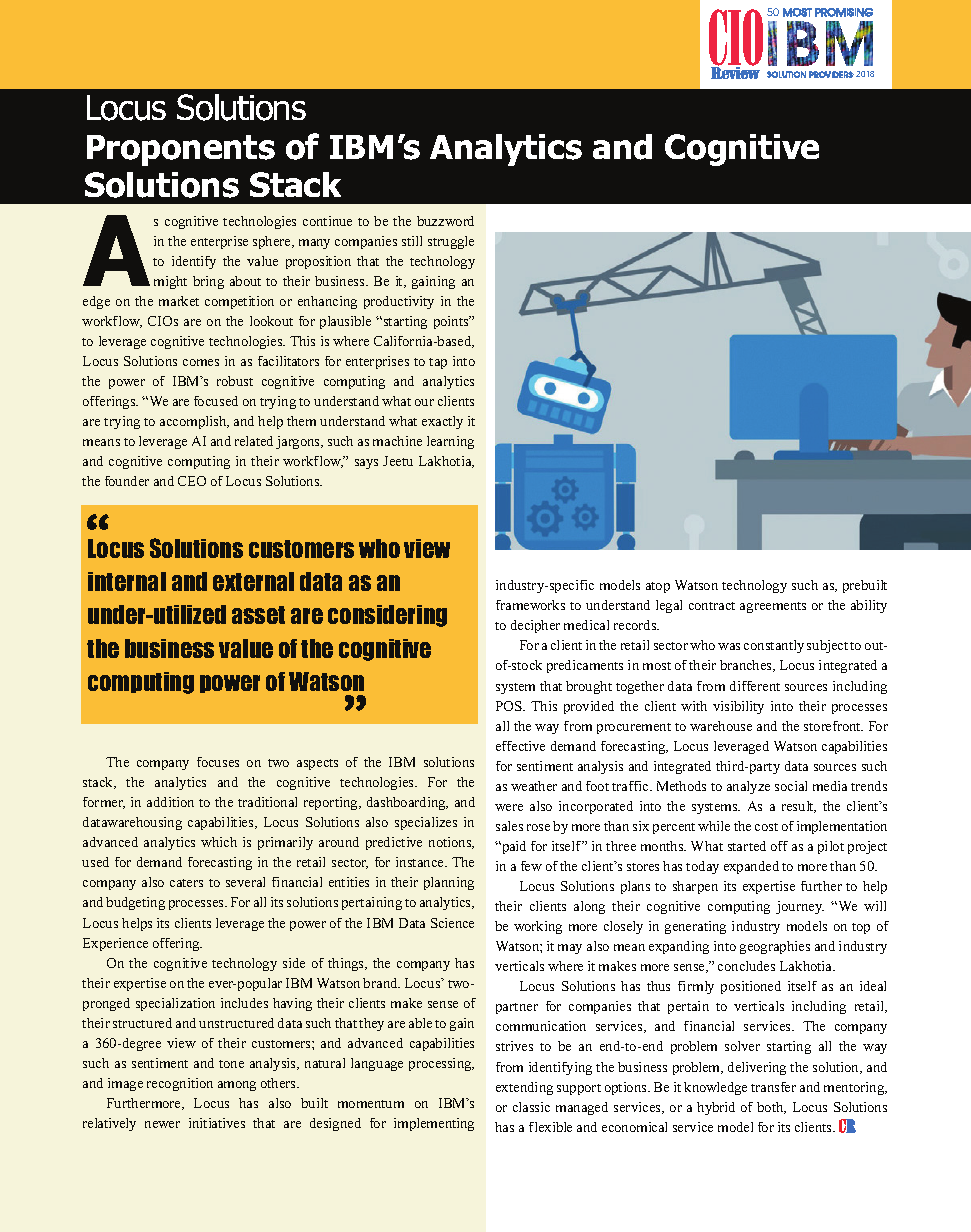 This screenshot has height=1232, width=971. I want to click on recognition, so click(180, 1084).
